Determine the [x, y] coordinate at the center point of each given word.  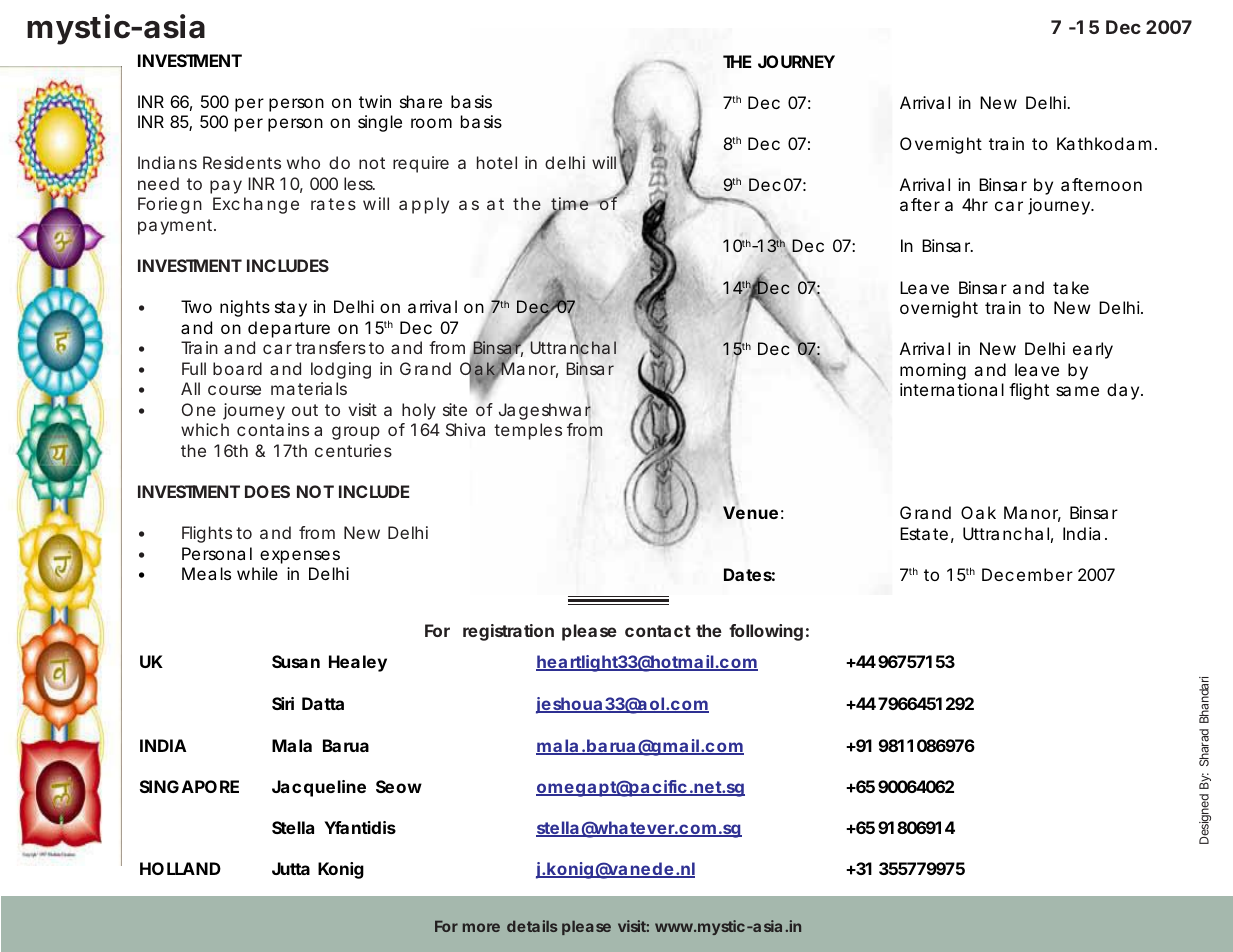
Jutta [291, 868]
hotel [497, 162]
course [234, 390]
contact [658, 631]
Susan [296, 661]
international [952, 389]
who [303, 162]
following [766, 632]
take [1071, 287]
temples [528, 431]
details [532, 926]
